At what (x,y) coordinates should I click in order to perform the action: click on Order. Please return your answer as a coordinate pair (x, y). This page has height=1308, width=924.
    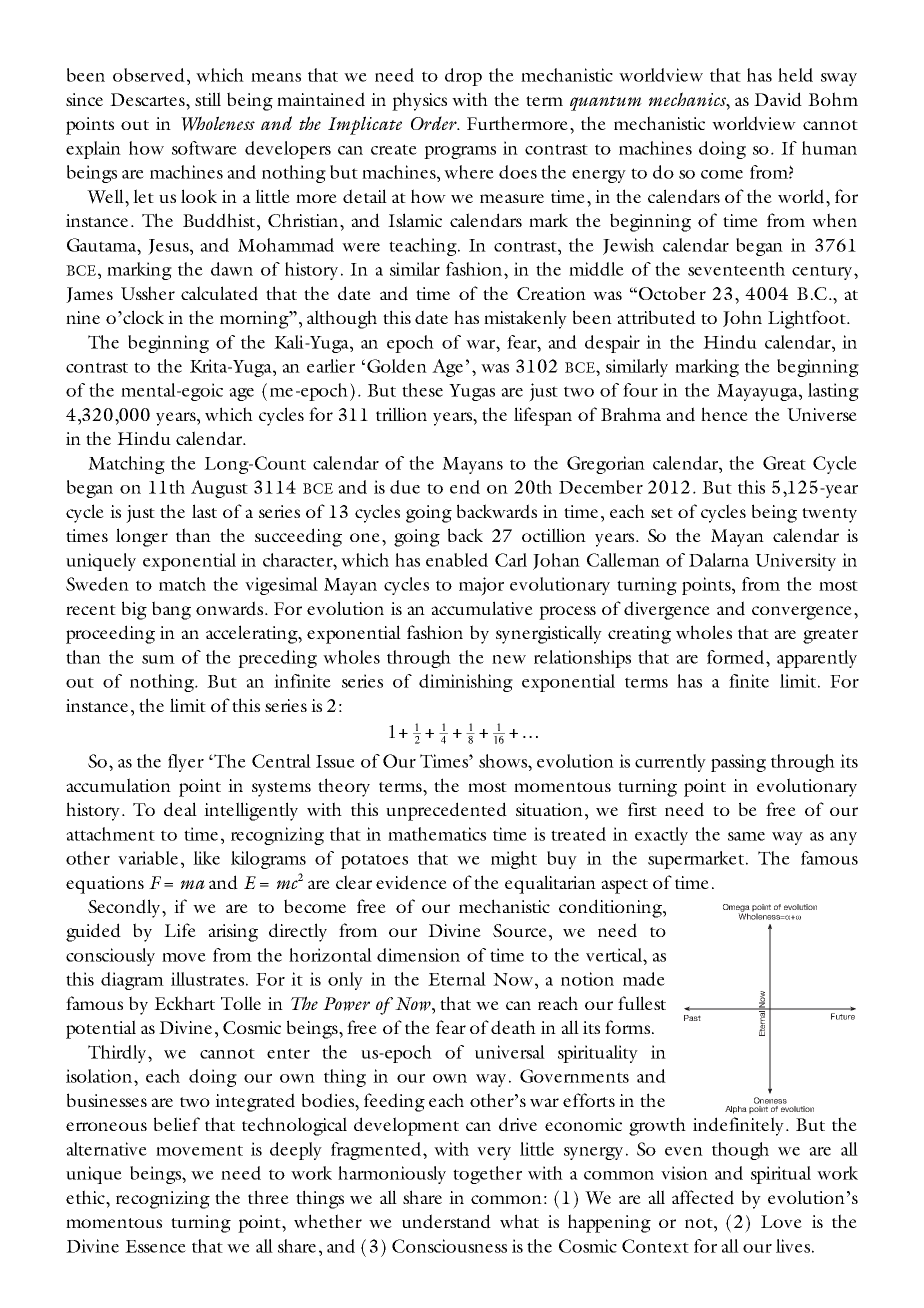
    Looking at the image, I should click on (435, 123).
